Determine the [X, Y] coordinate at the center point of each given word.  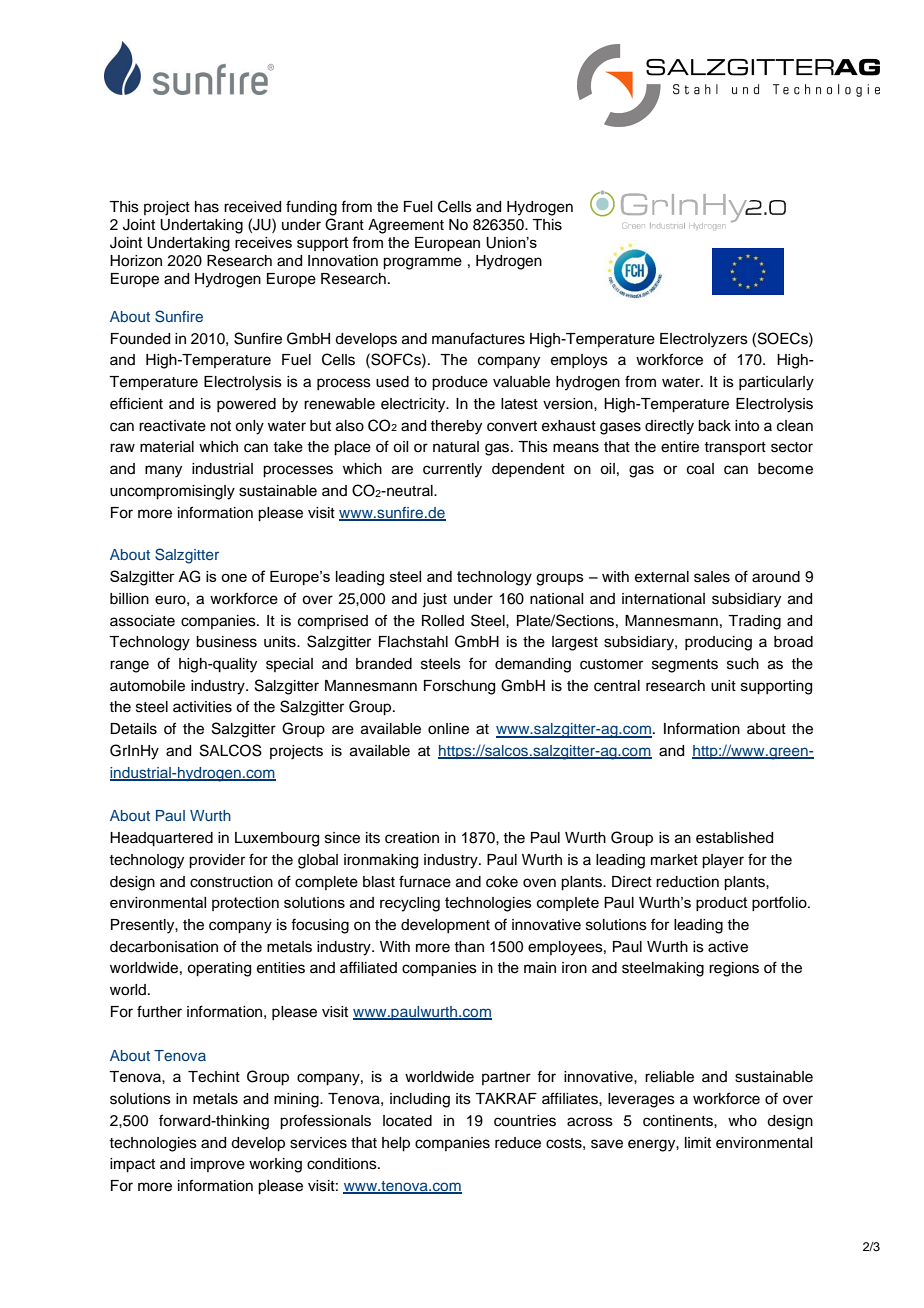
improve [218, 1165]
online [448, 729]
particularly [776, 383]
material [167, 447]
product [722, 904]
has [207, 207]
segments [685, 666]
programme [422, 263]
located [407, 1121]
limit [698, 1142]
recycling [410, 904]
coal [700, 469]
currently [452, 470]
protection [245, 904]
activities [202, 707]
